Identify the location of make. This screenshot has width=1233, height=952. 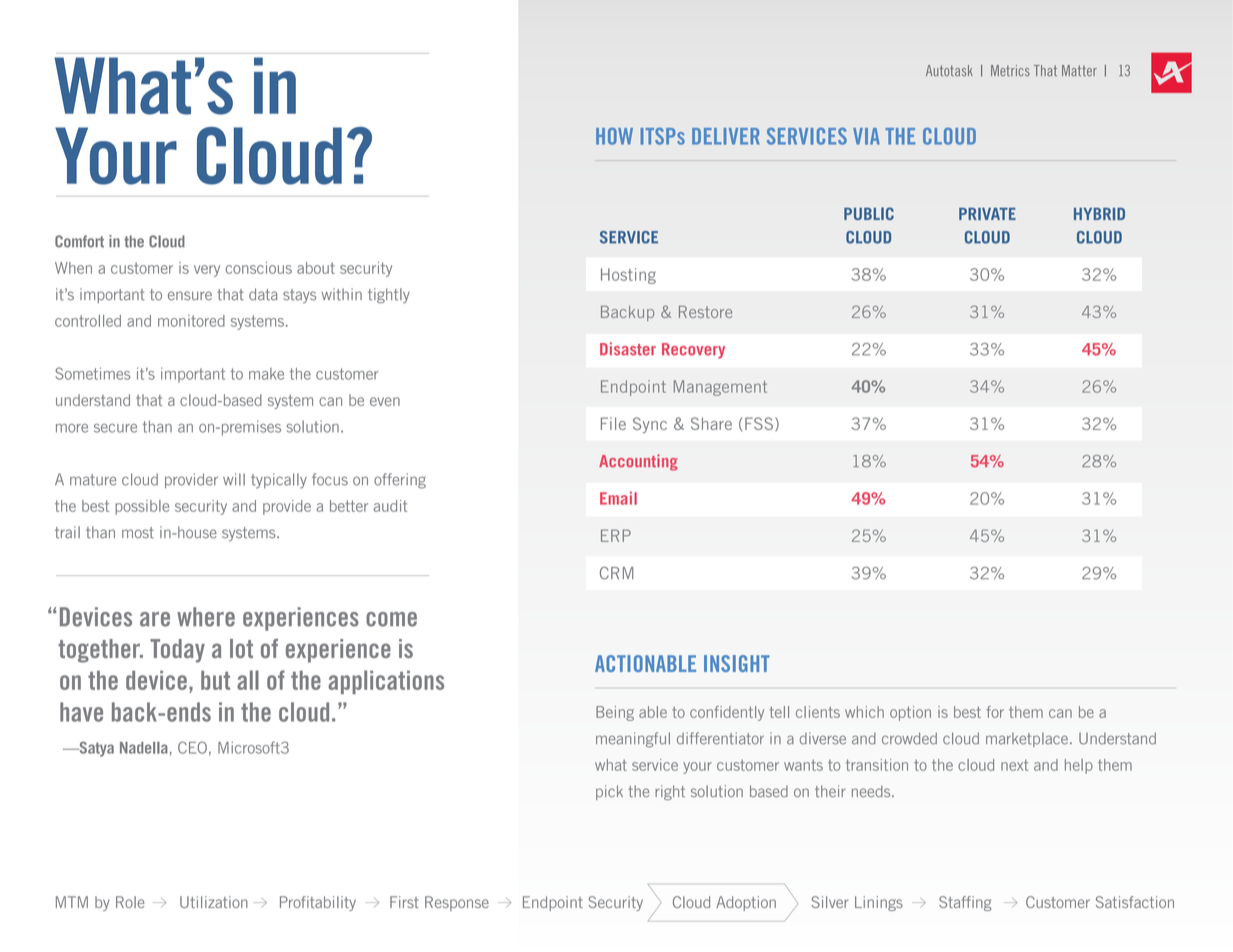
(266, 374).
